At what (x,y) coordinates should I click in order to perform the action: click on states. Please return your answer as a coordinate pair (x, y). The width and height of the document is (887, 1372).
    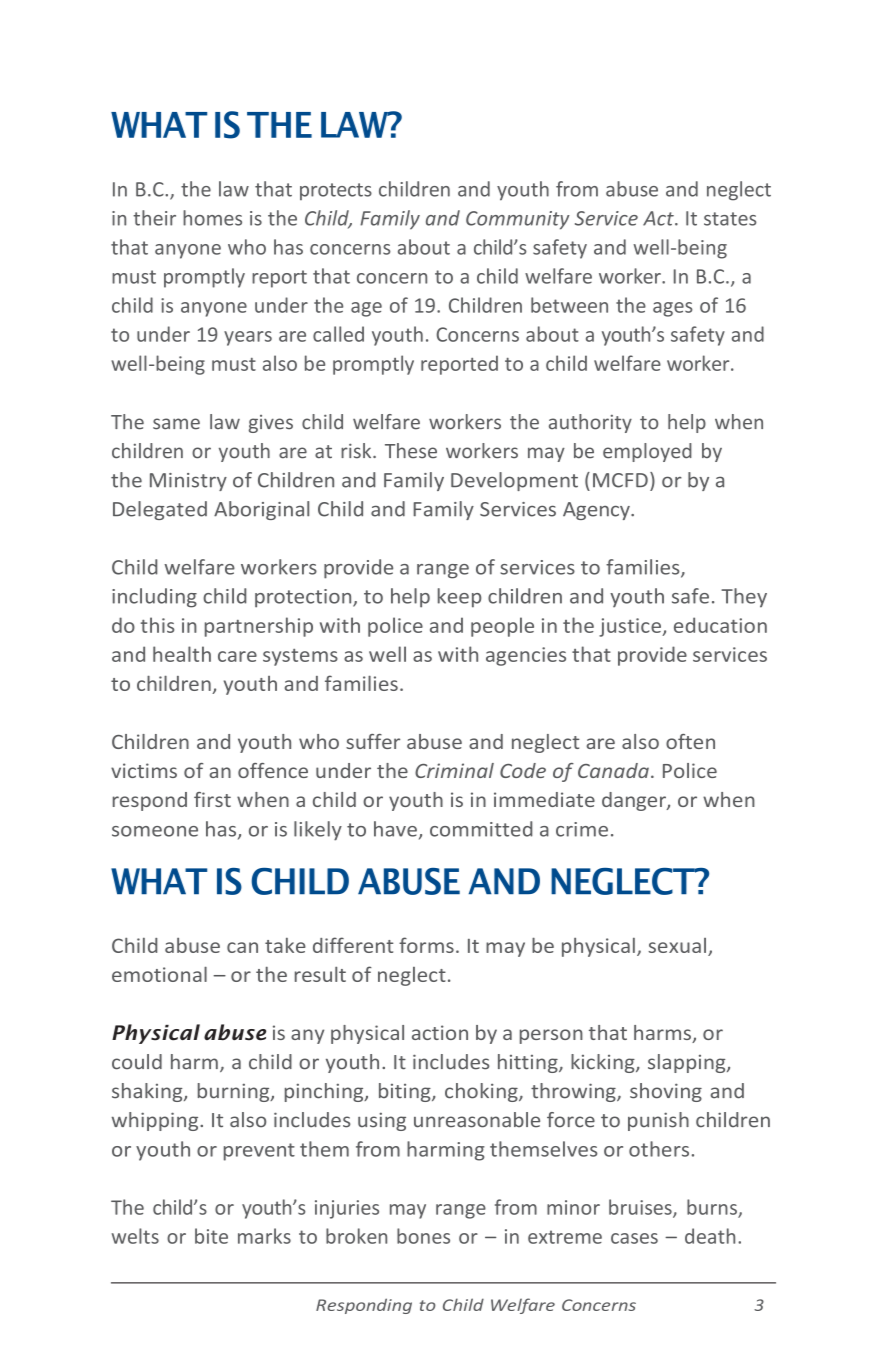
    Looking at the image, I should click on (730, 219).
